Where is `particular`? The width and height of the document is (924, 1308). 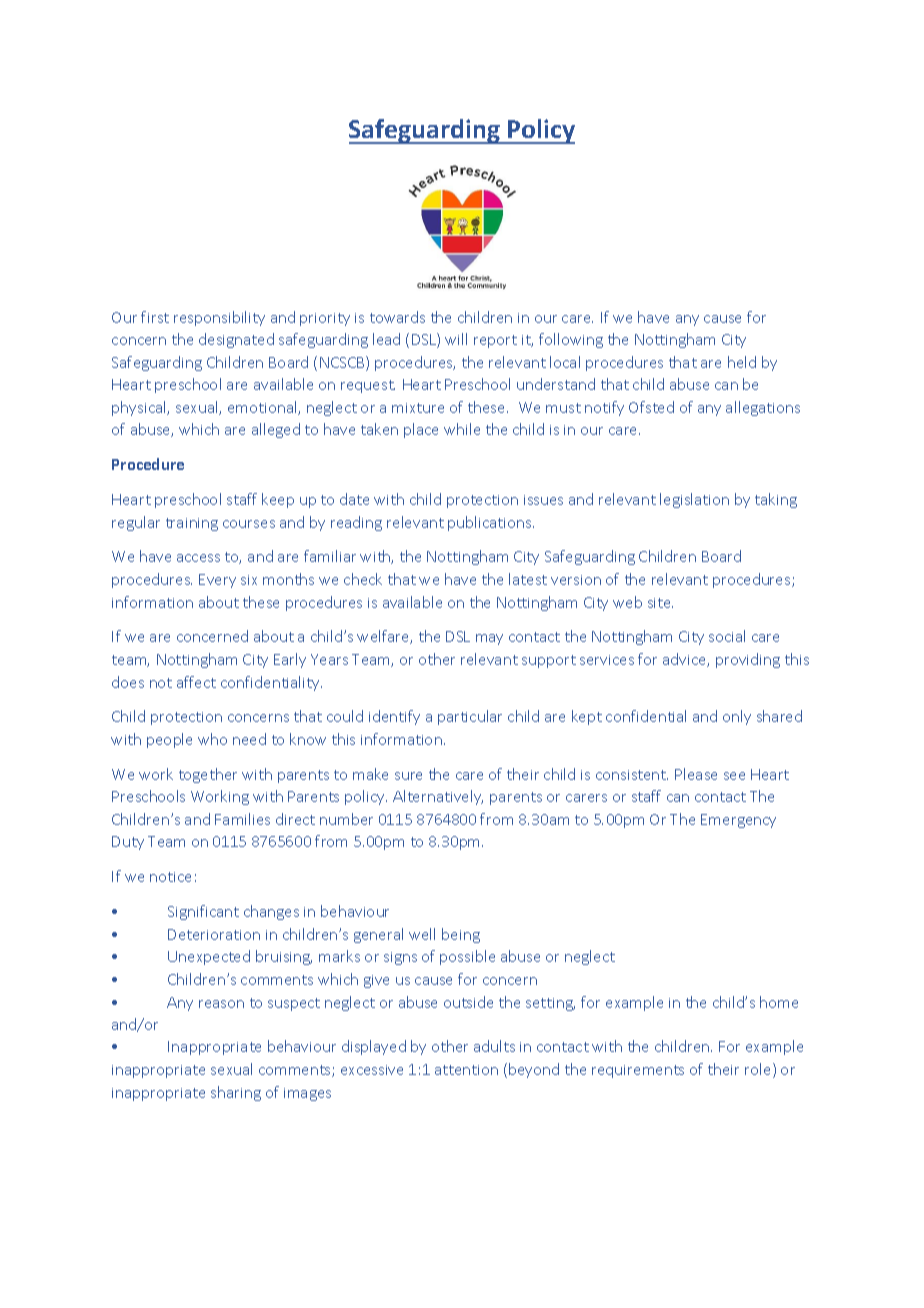
particular is located at coordinates (470, 717).
